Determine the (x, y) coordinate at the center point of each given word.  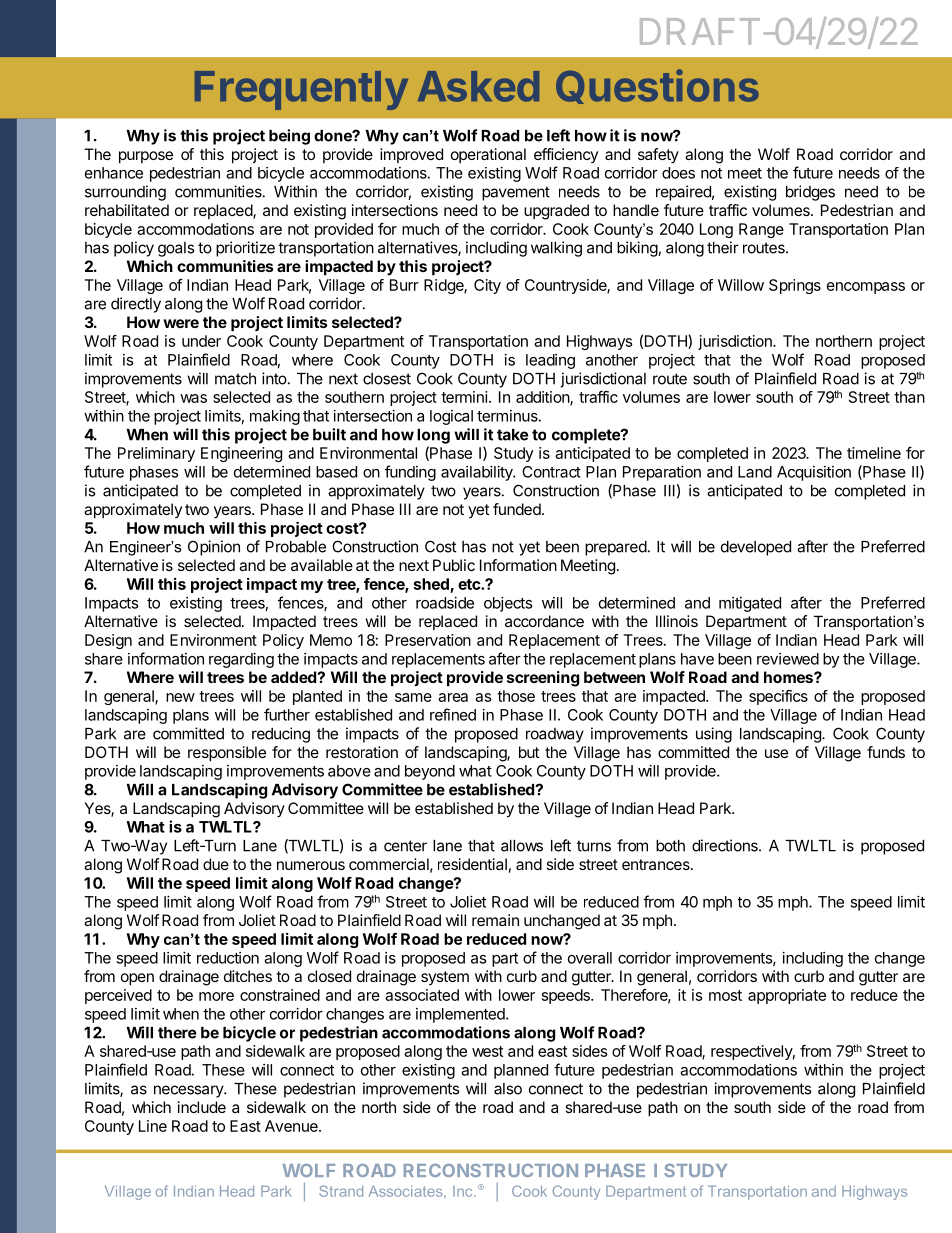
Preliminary (156, 454)
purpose (146, 157)
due (216, 864)
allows (522, 846)
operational (488, 155)
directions (726, 845)
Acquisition (814, 473)
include (202, 1107)
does (678, 173)
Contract (551, 472)
